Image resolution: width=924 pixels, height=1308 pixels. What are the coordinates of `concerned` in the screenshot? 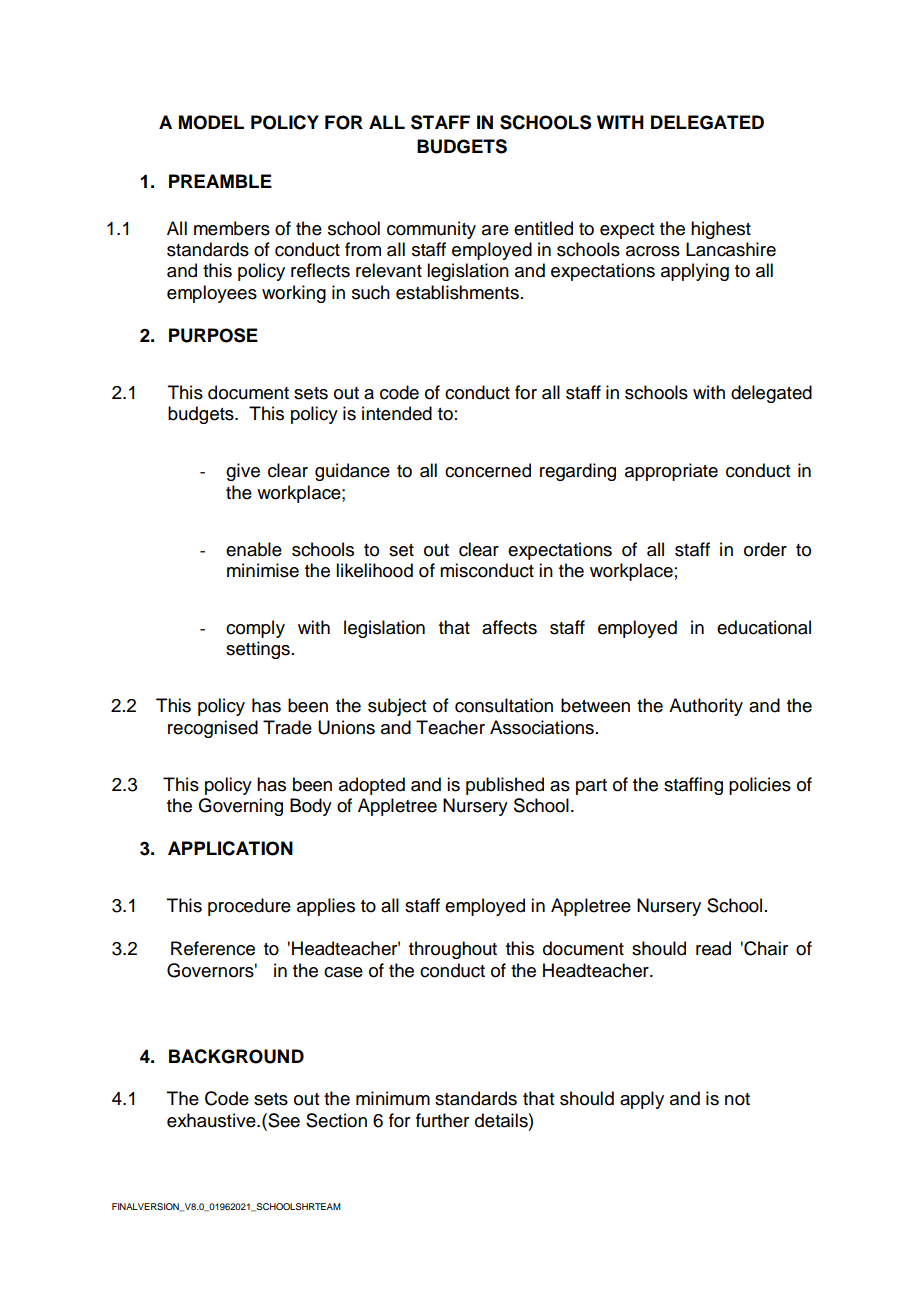 It's located at (488, 470).
